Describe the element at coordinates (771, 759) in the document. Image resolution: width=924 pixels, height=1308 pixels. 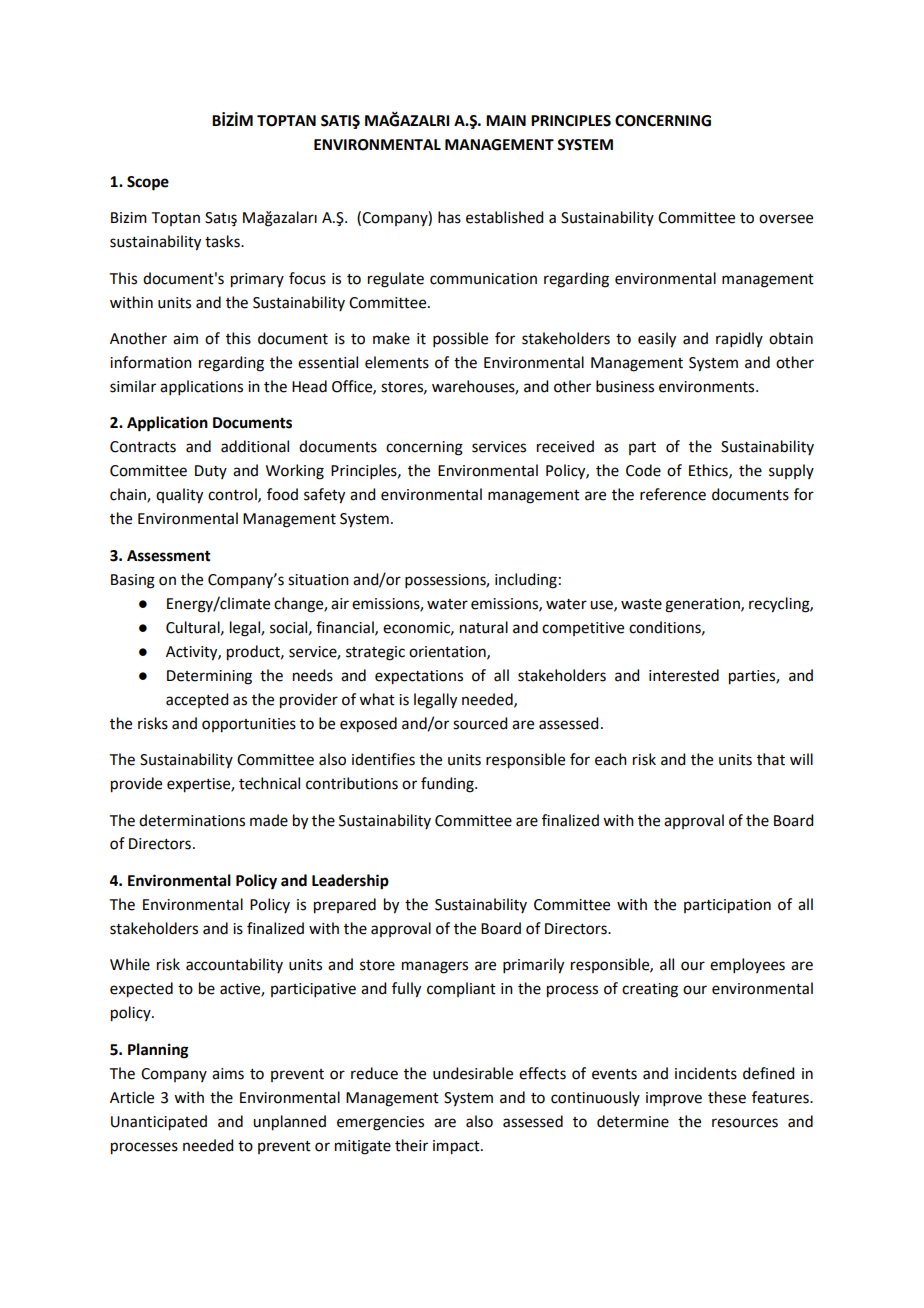
I see `that` at that location.
